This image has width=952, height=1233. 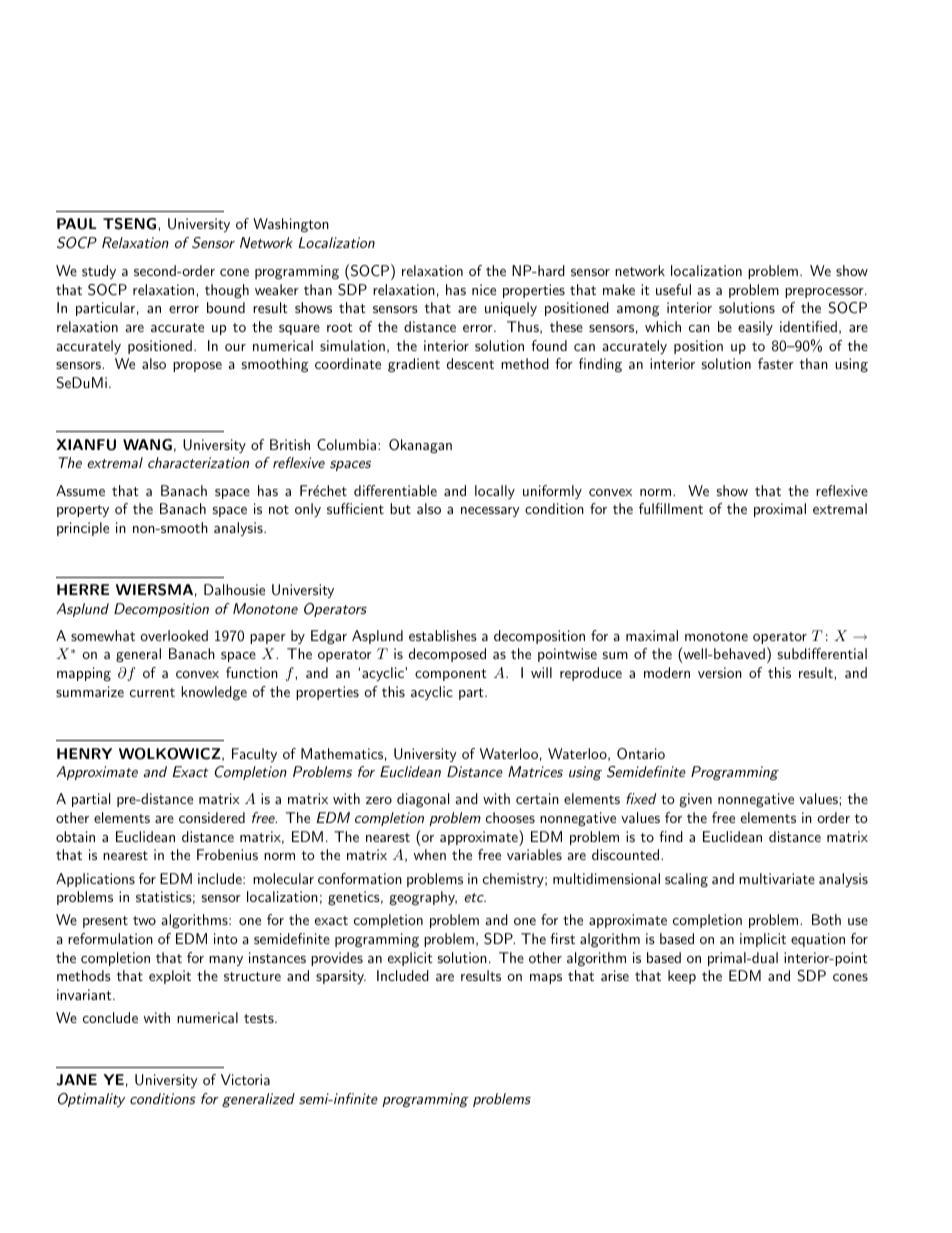 What do you see at coordinates (234, 589) in the image?
I see `Dalhousie` at bounding box center [234, 589].
